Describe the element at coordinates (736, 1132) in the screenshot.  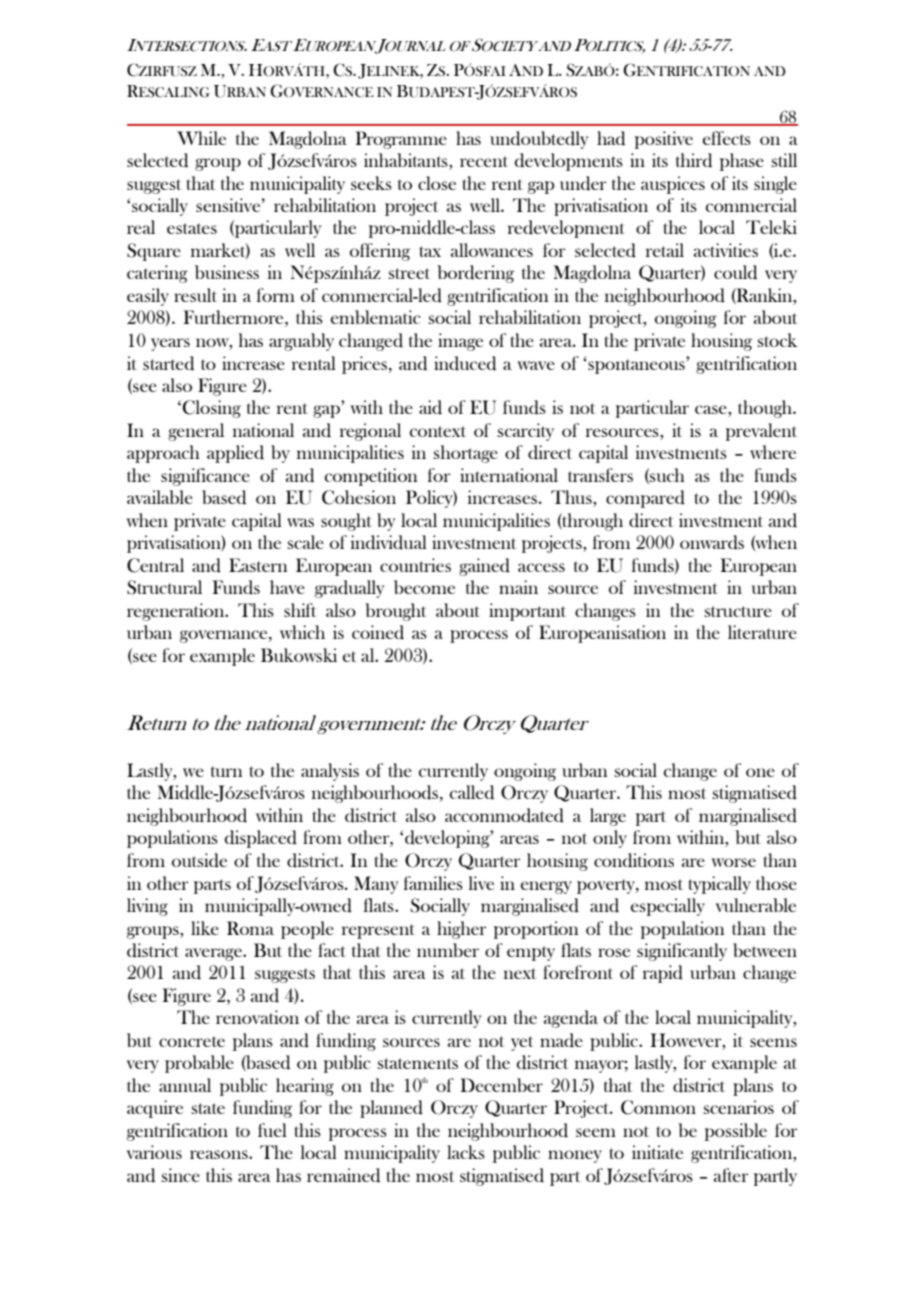
I see `possible` at that location.
